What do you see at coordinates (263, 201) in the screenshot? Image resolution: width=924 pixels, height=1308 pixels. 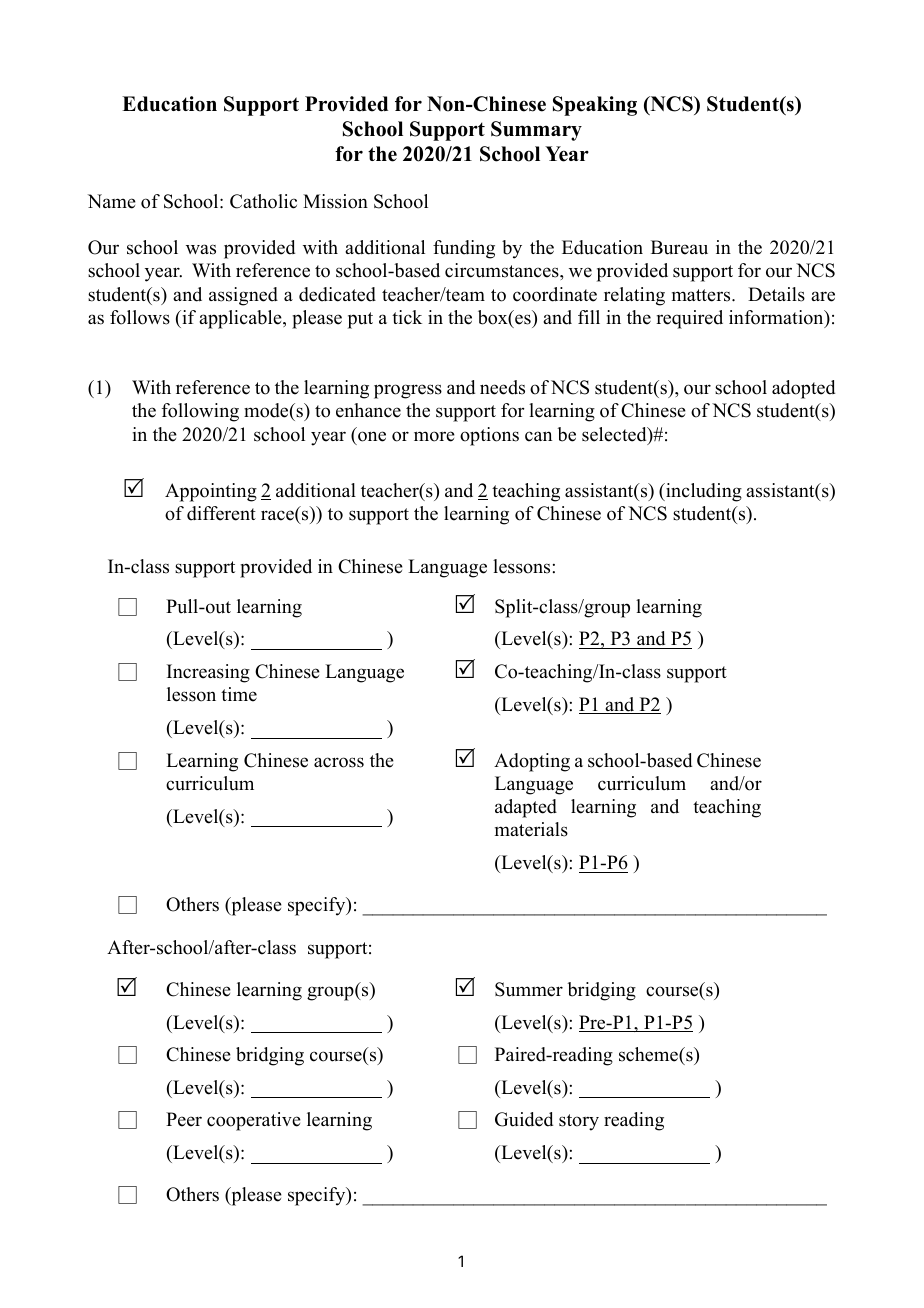 I see `Catholic` at bounding box center [263, 201].
